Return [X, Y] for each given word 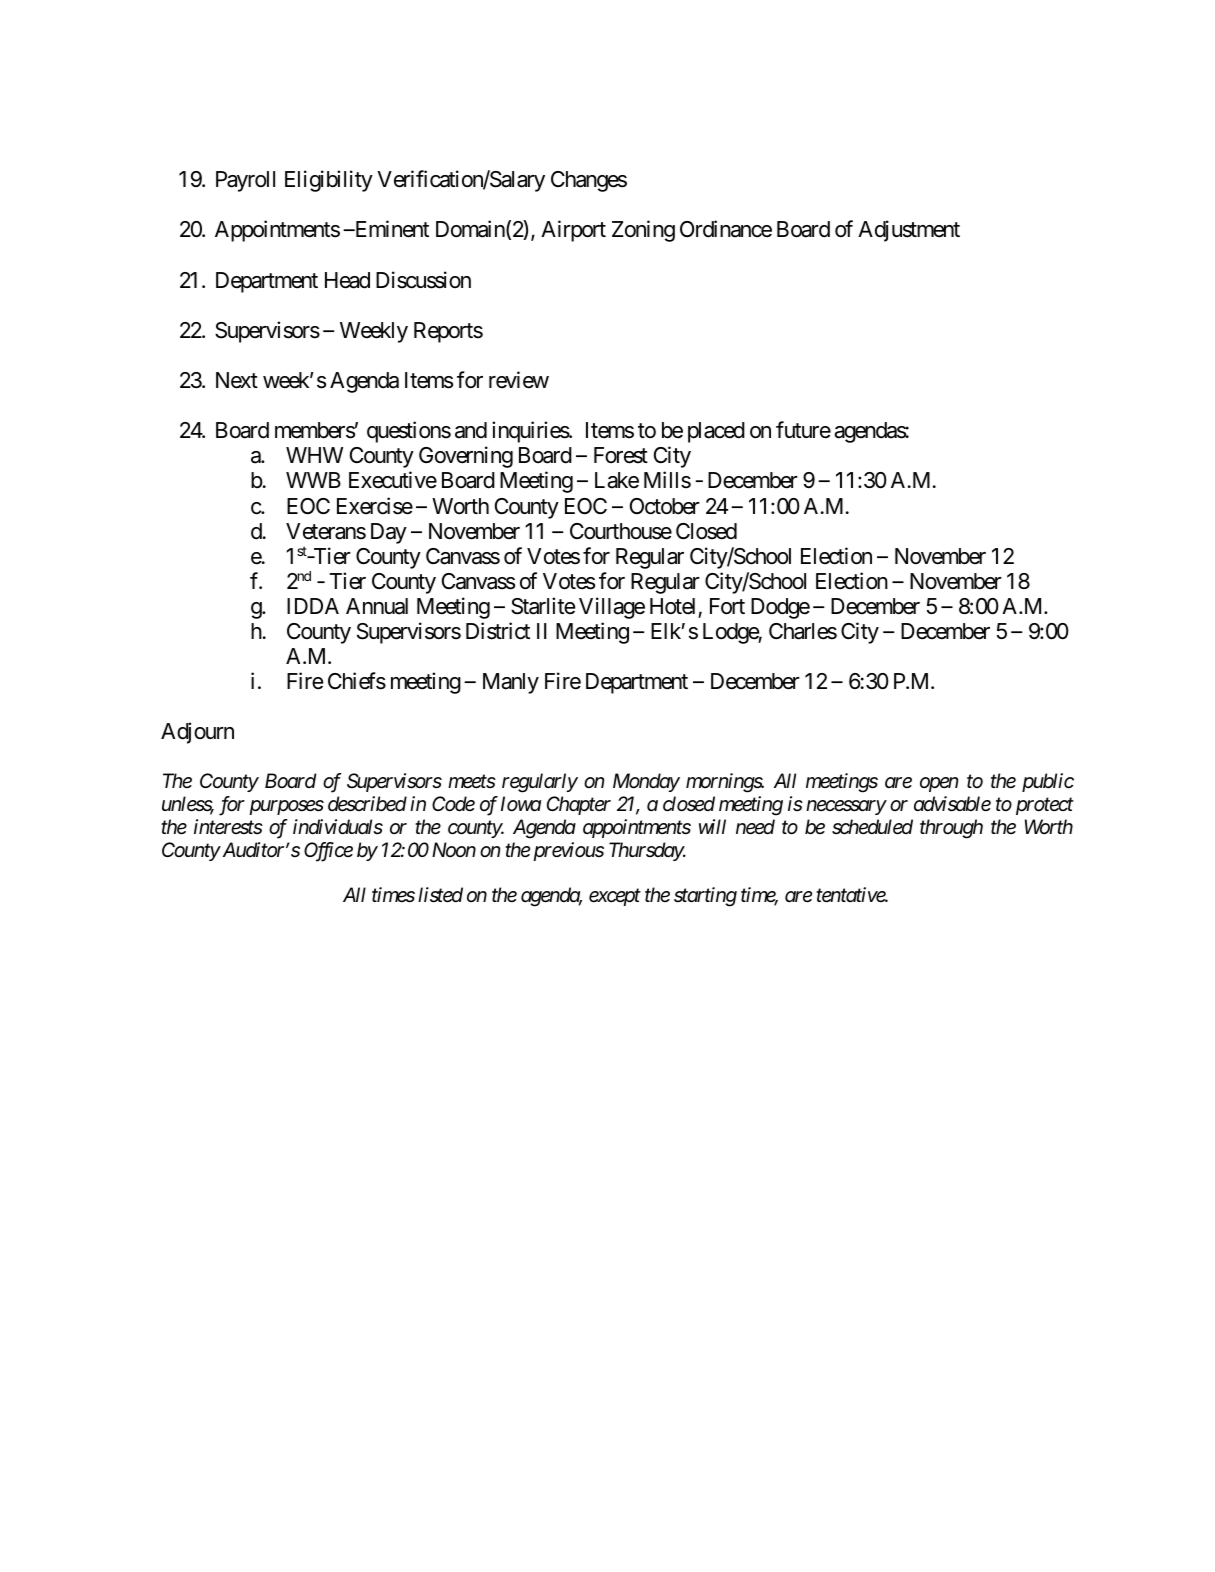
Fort [727, 606]
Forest [621, 455]
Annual [377, 606]
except [615, 897]
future [803, 430]
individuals [338, 827]
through [951, 829]
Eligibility [329, 181]
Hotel [672, 606]
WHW [314, 455]
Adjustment [909, 231]
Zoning [643, 231]
